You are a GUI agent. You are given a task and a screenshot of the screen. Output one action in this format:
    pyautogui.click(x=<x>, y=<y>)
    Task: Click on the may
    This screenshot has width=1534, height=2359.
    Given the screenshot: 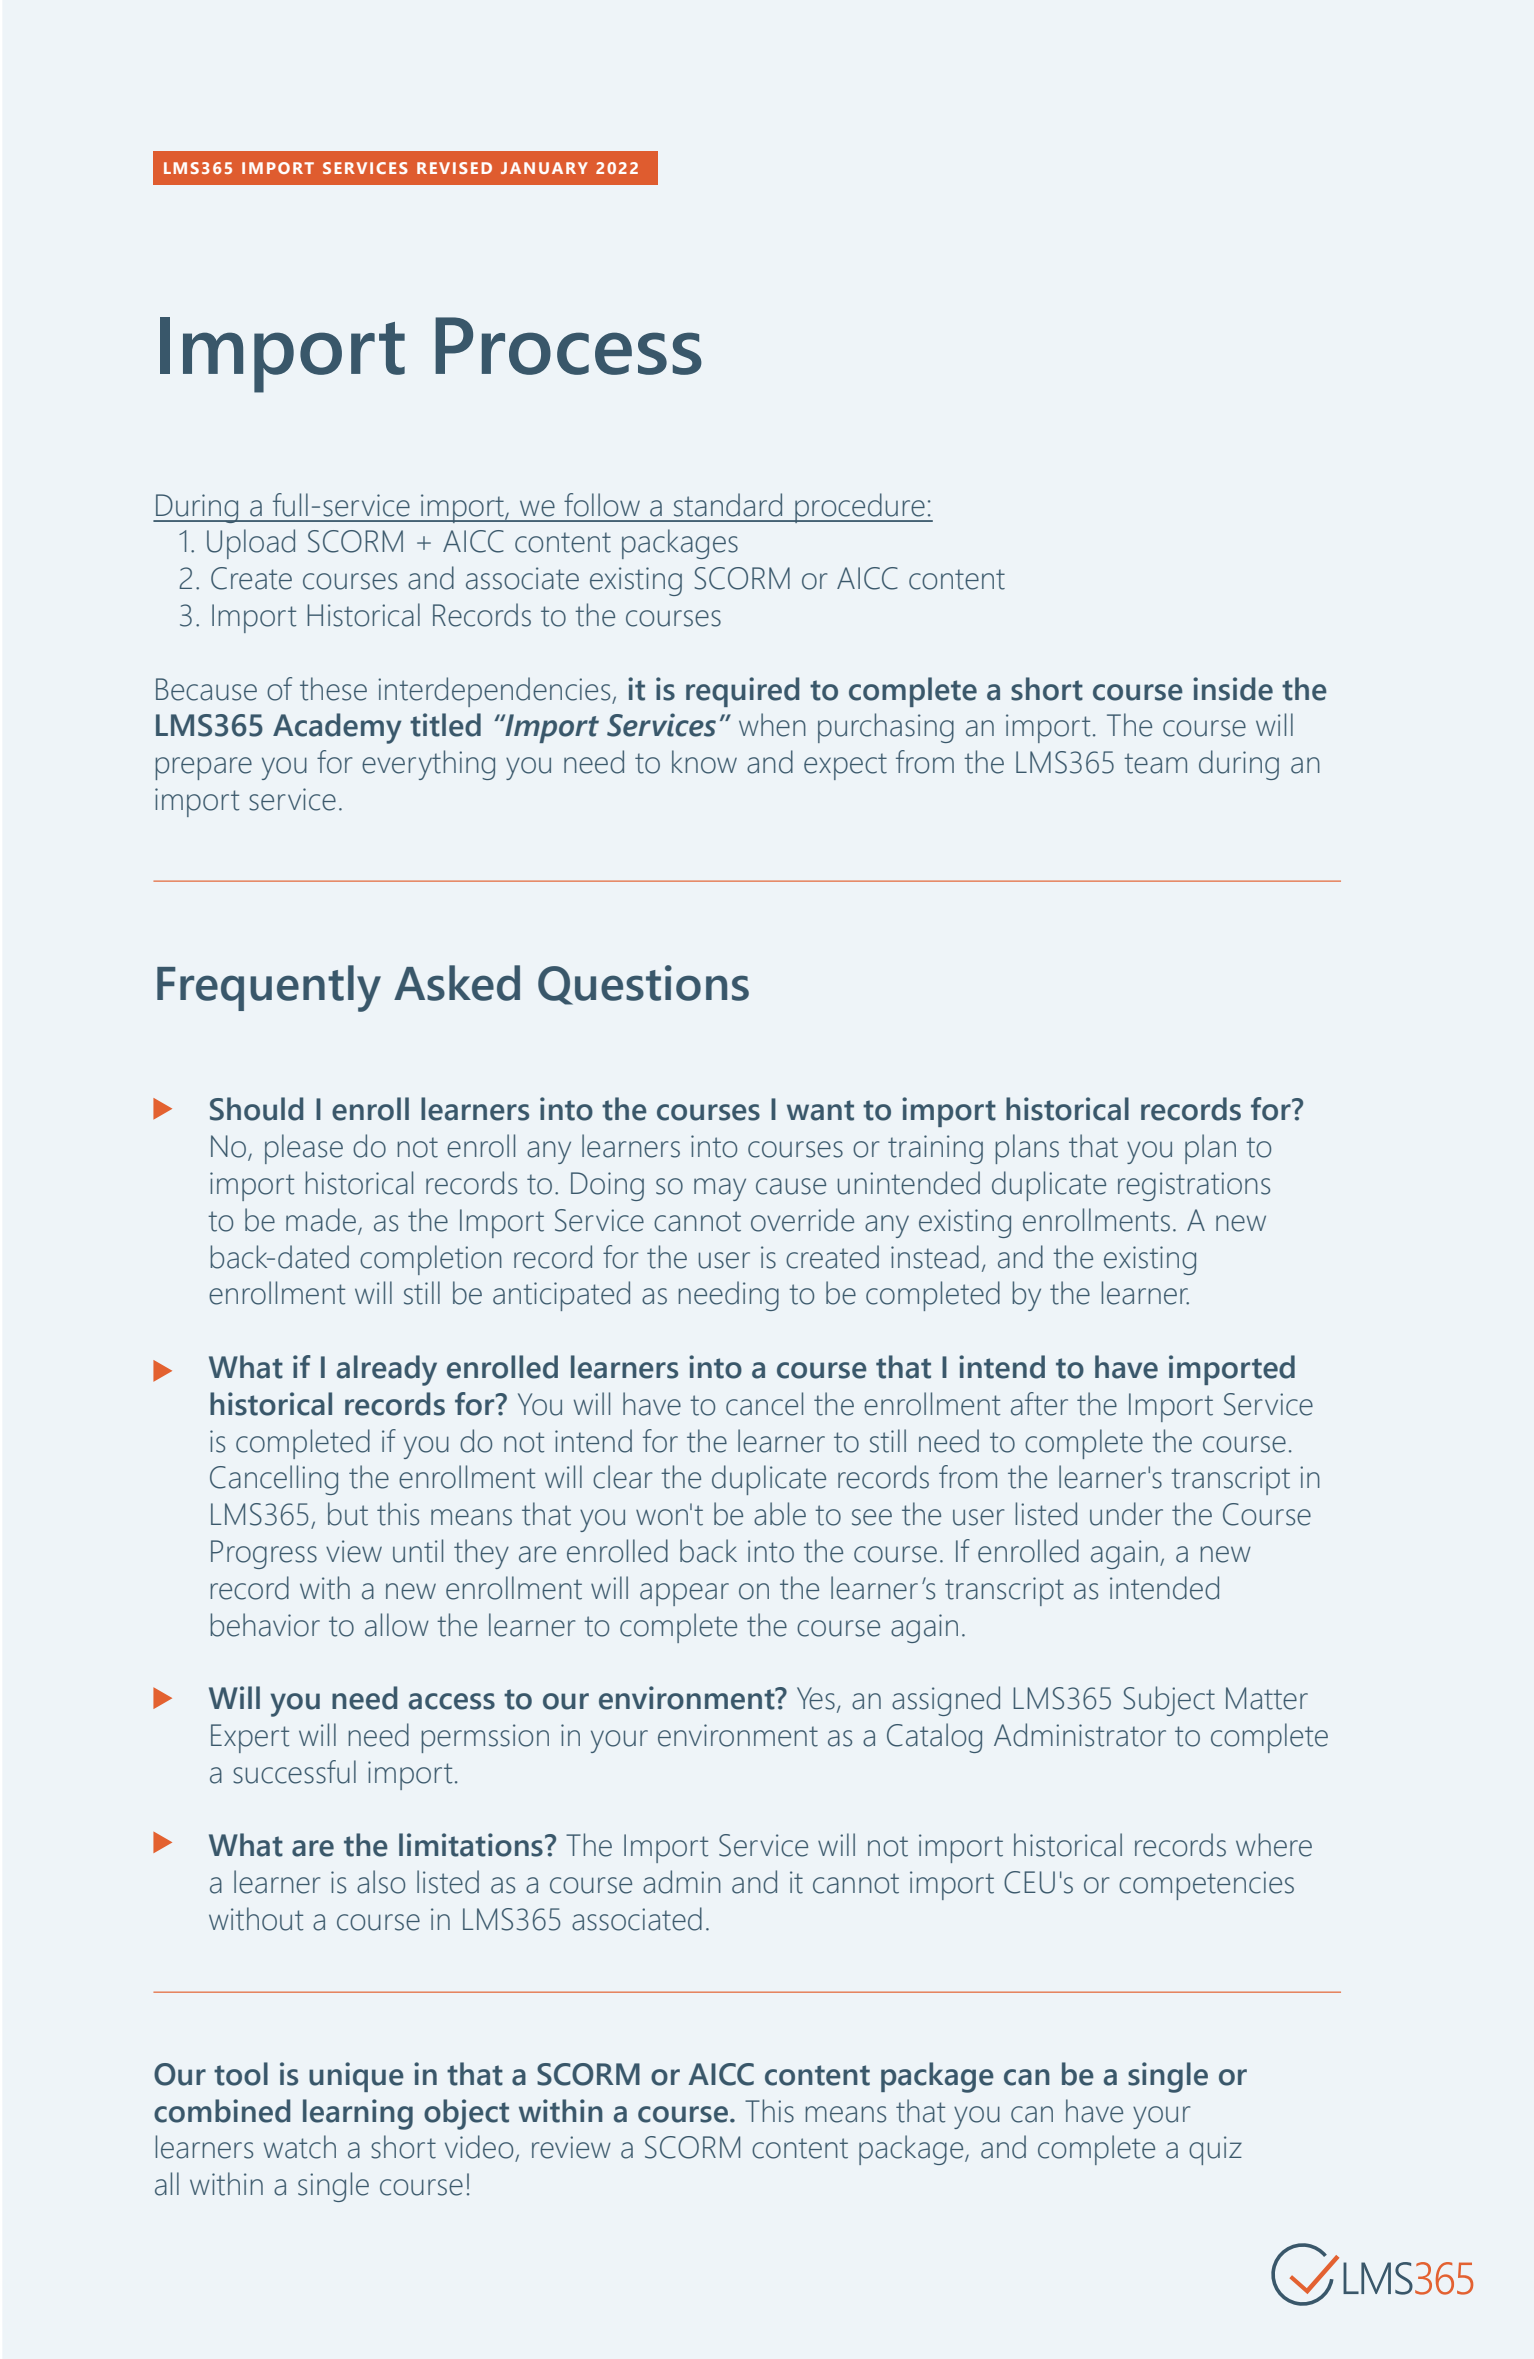 What is the action you would take?
    pyautogui.click(x=720, y=1189)
